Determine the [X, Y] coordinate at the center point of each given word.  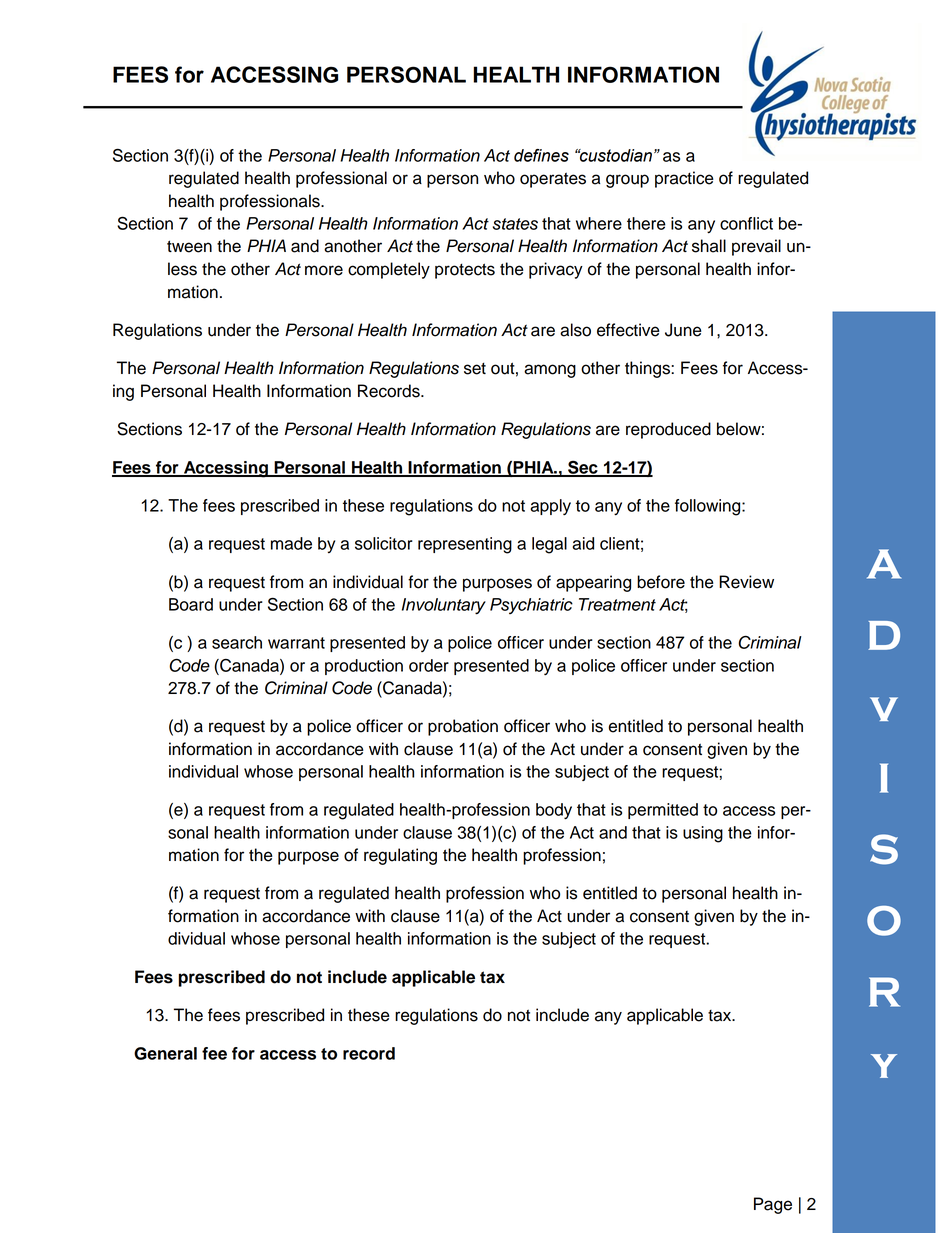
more [324, 270]
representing [465, 545]
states [515, 224]
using [703, 834]
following [709, 507]
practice [684, 179]
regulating [400, 856]
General [165, 1053]
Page [773, 1205]
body [554, 811]
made [291, 543]
